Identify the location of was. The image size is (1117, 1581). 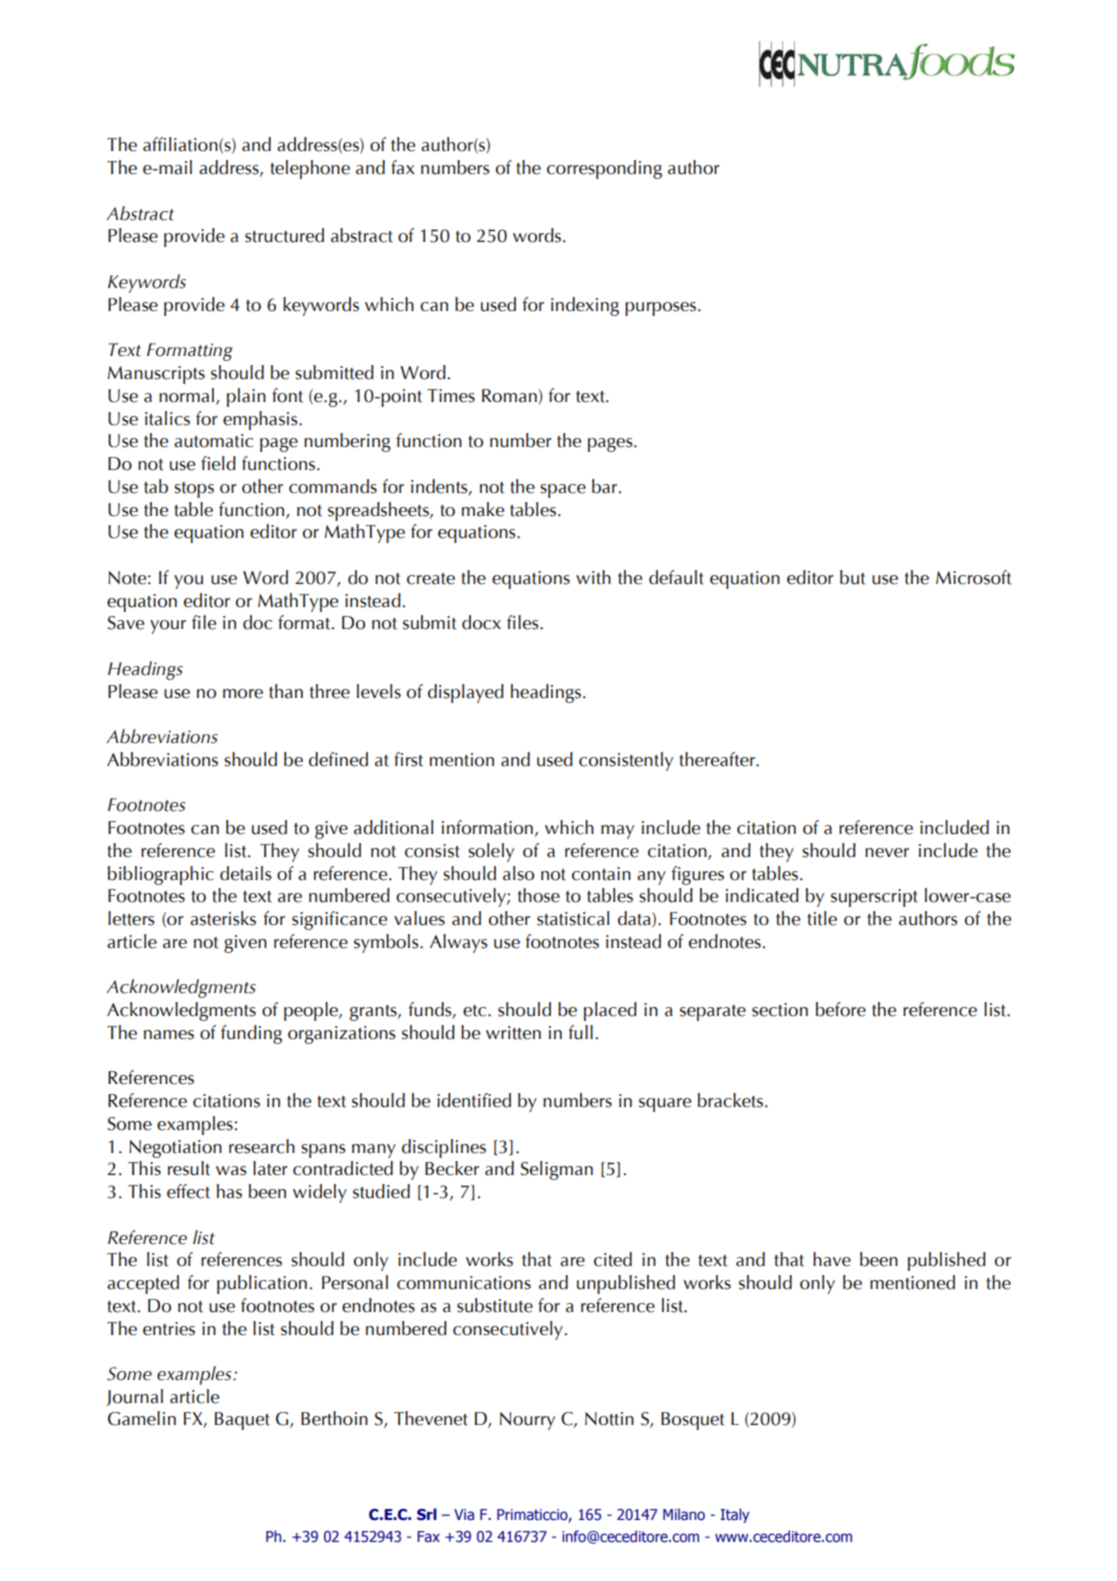
(231, 1171).
